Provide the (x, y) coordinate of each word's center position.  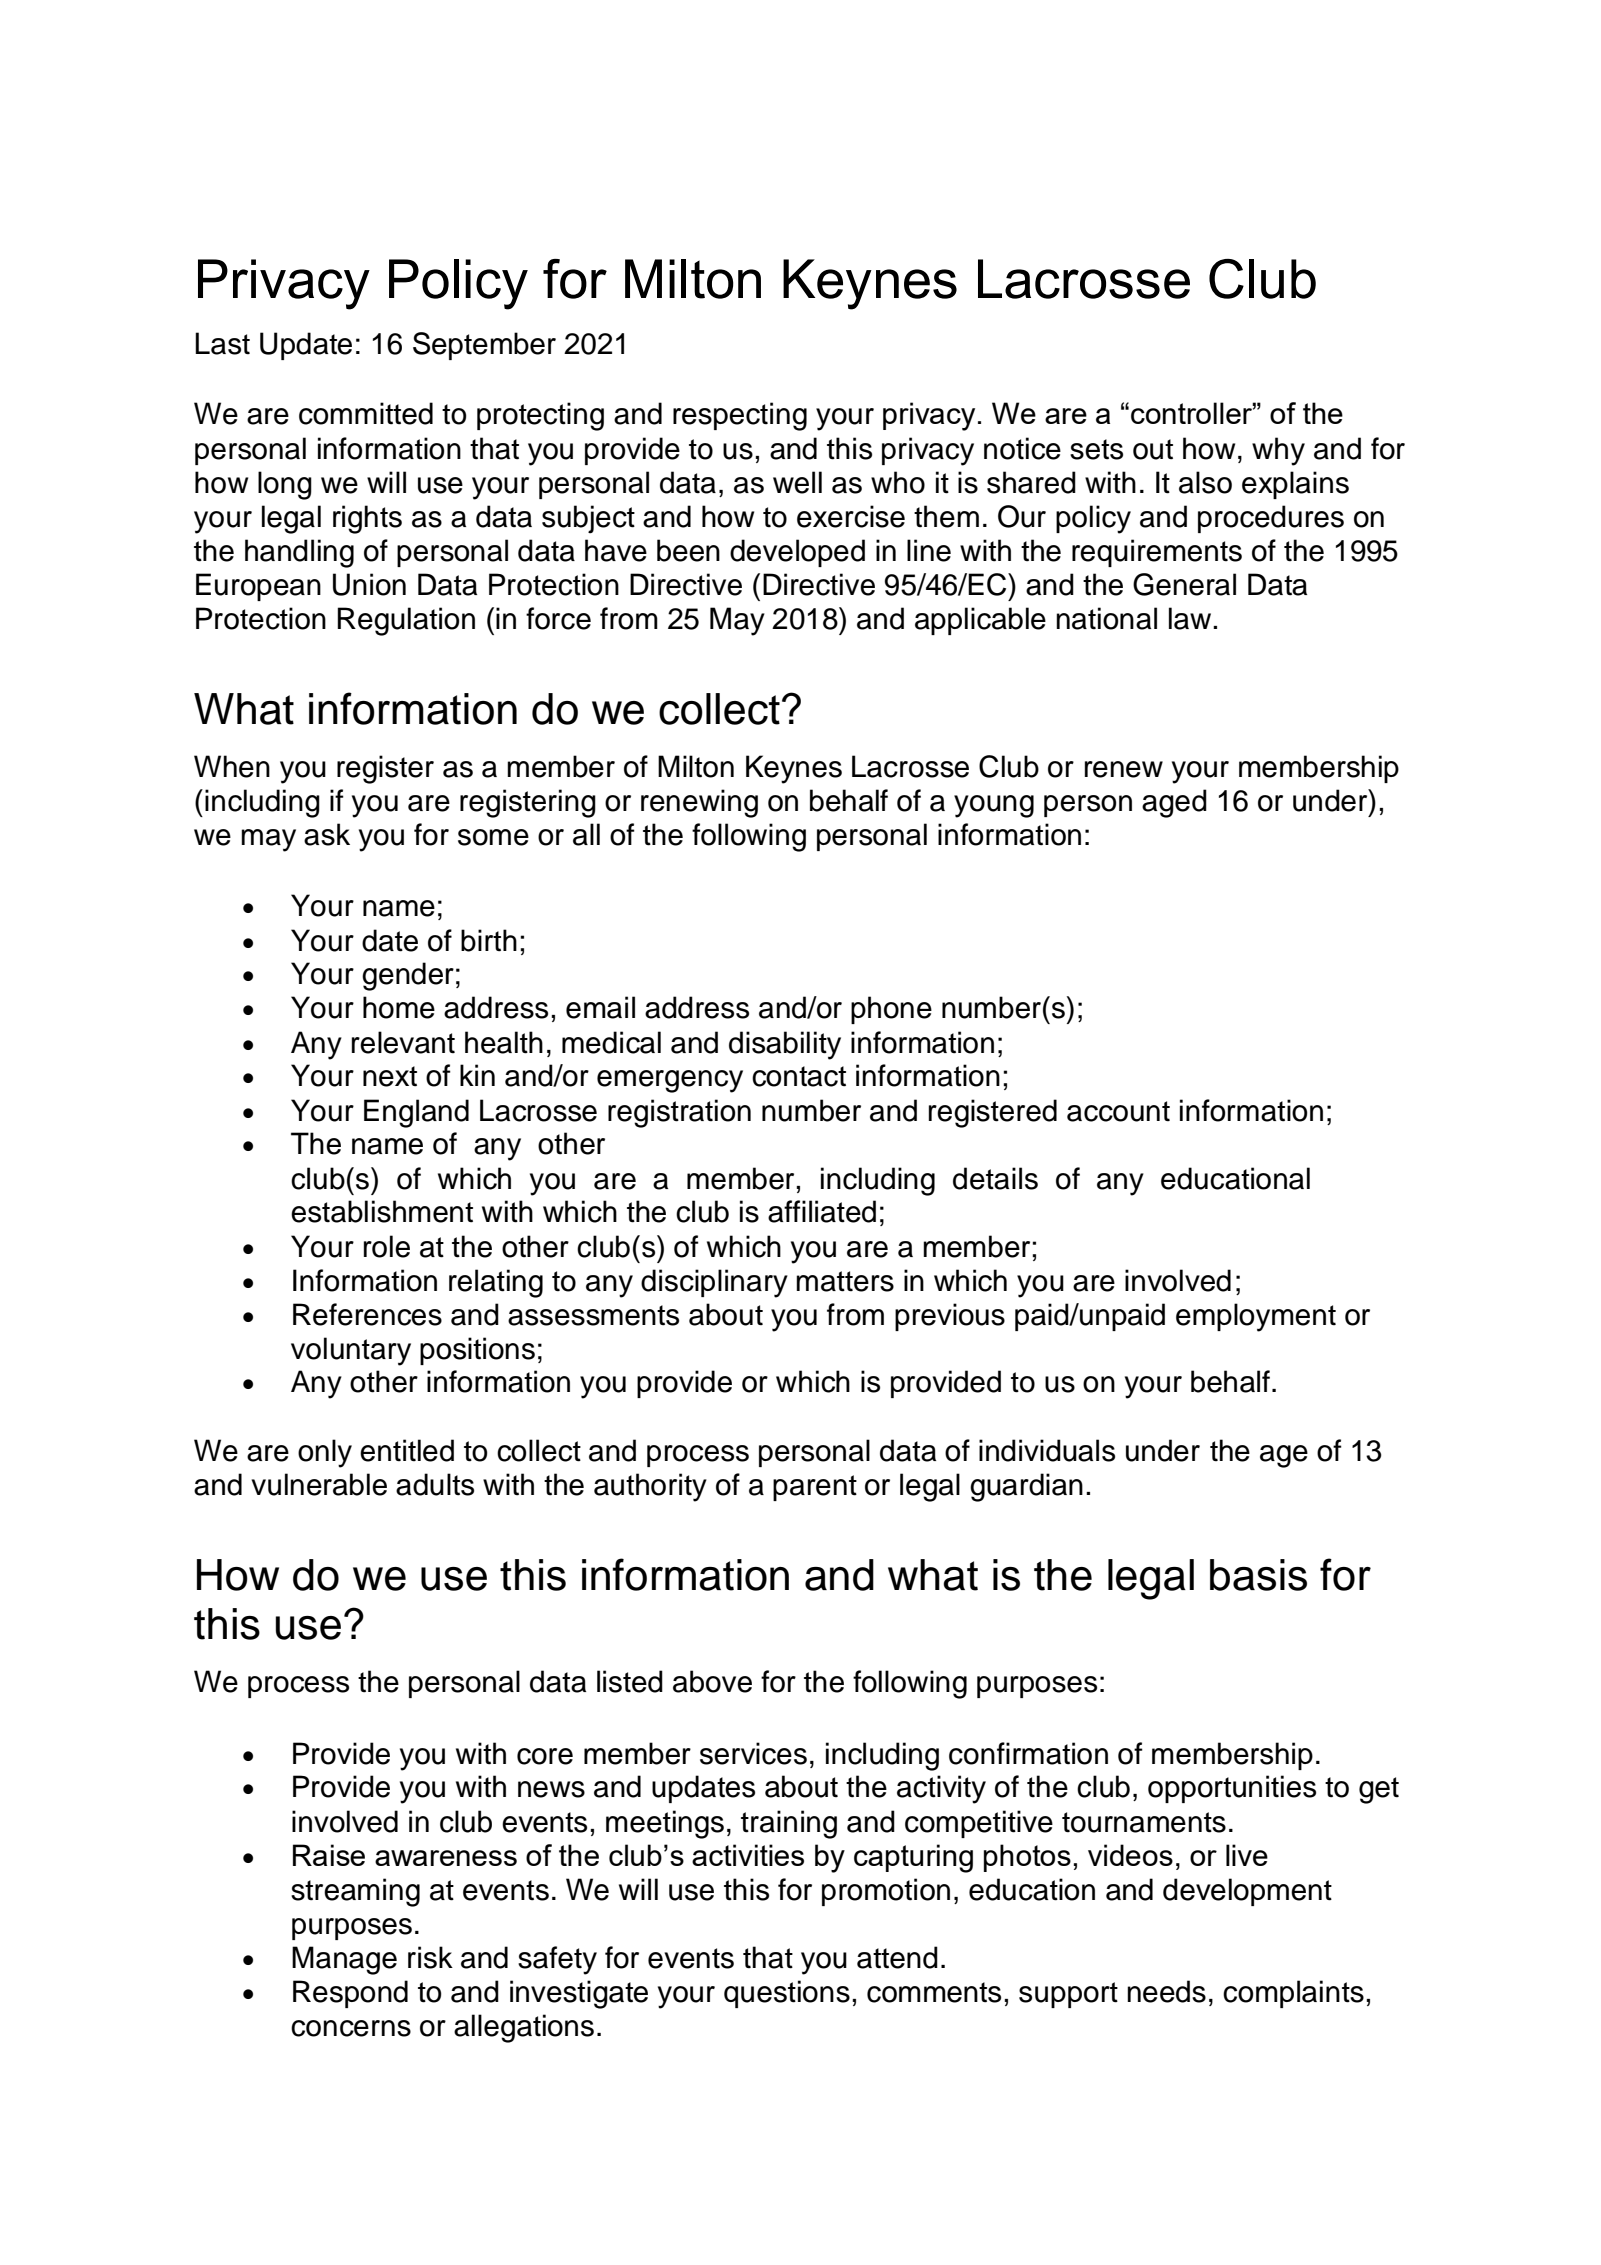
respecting (740, 416)
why (1278, 451)
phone (891, 1010)
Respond (350, 1994)
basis (1258, 1575)
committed (366, 413)
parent (815, 1488)
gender (408, 976)
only (325, 1453)
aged (1174, 803)
